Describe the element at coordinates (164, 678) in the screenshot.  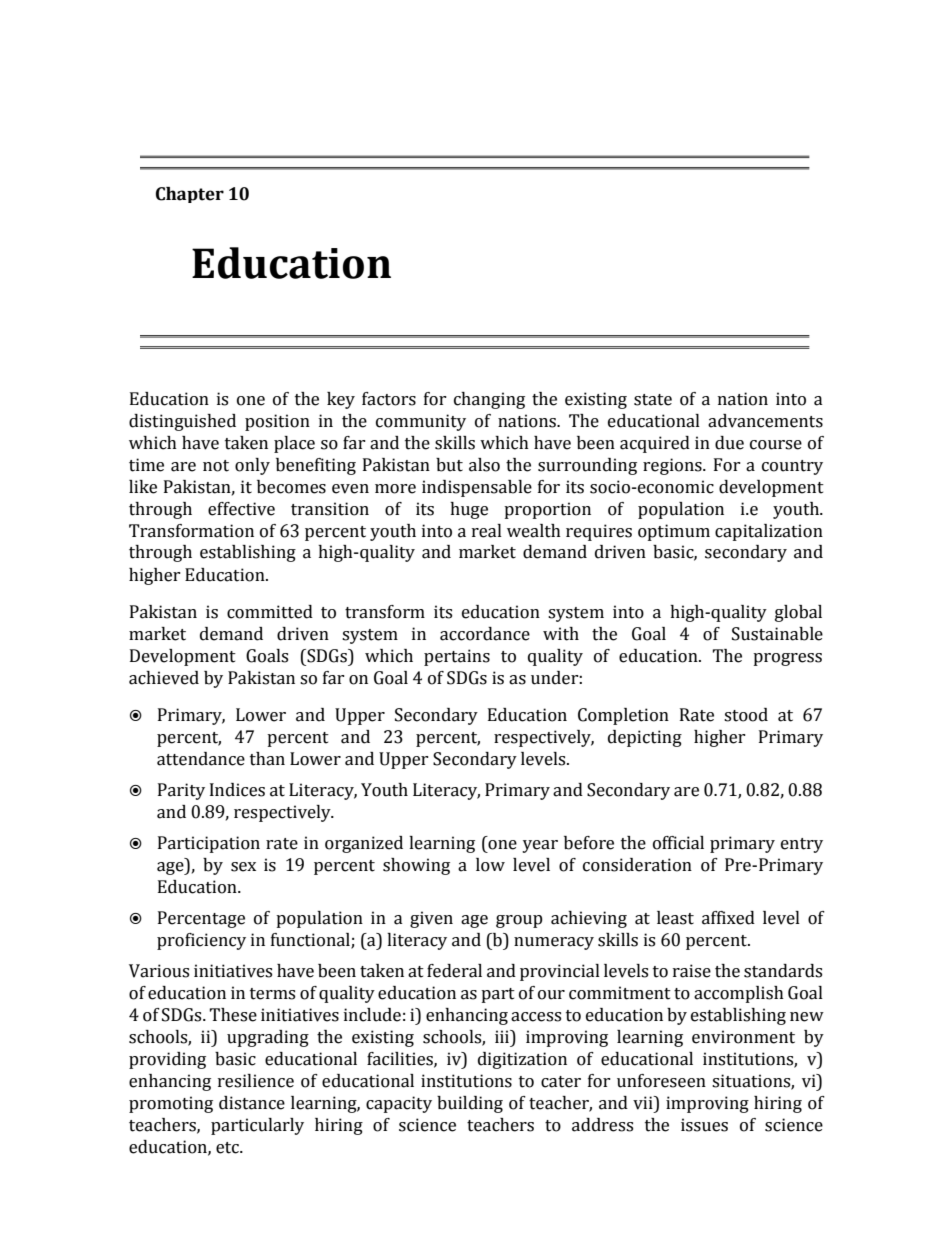
I see `achieved` at that location.
